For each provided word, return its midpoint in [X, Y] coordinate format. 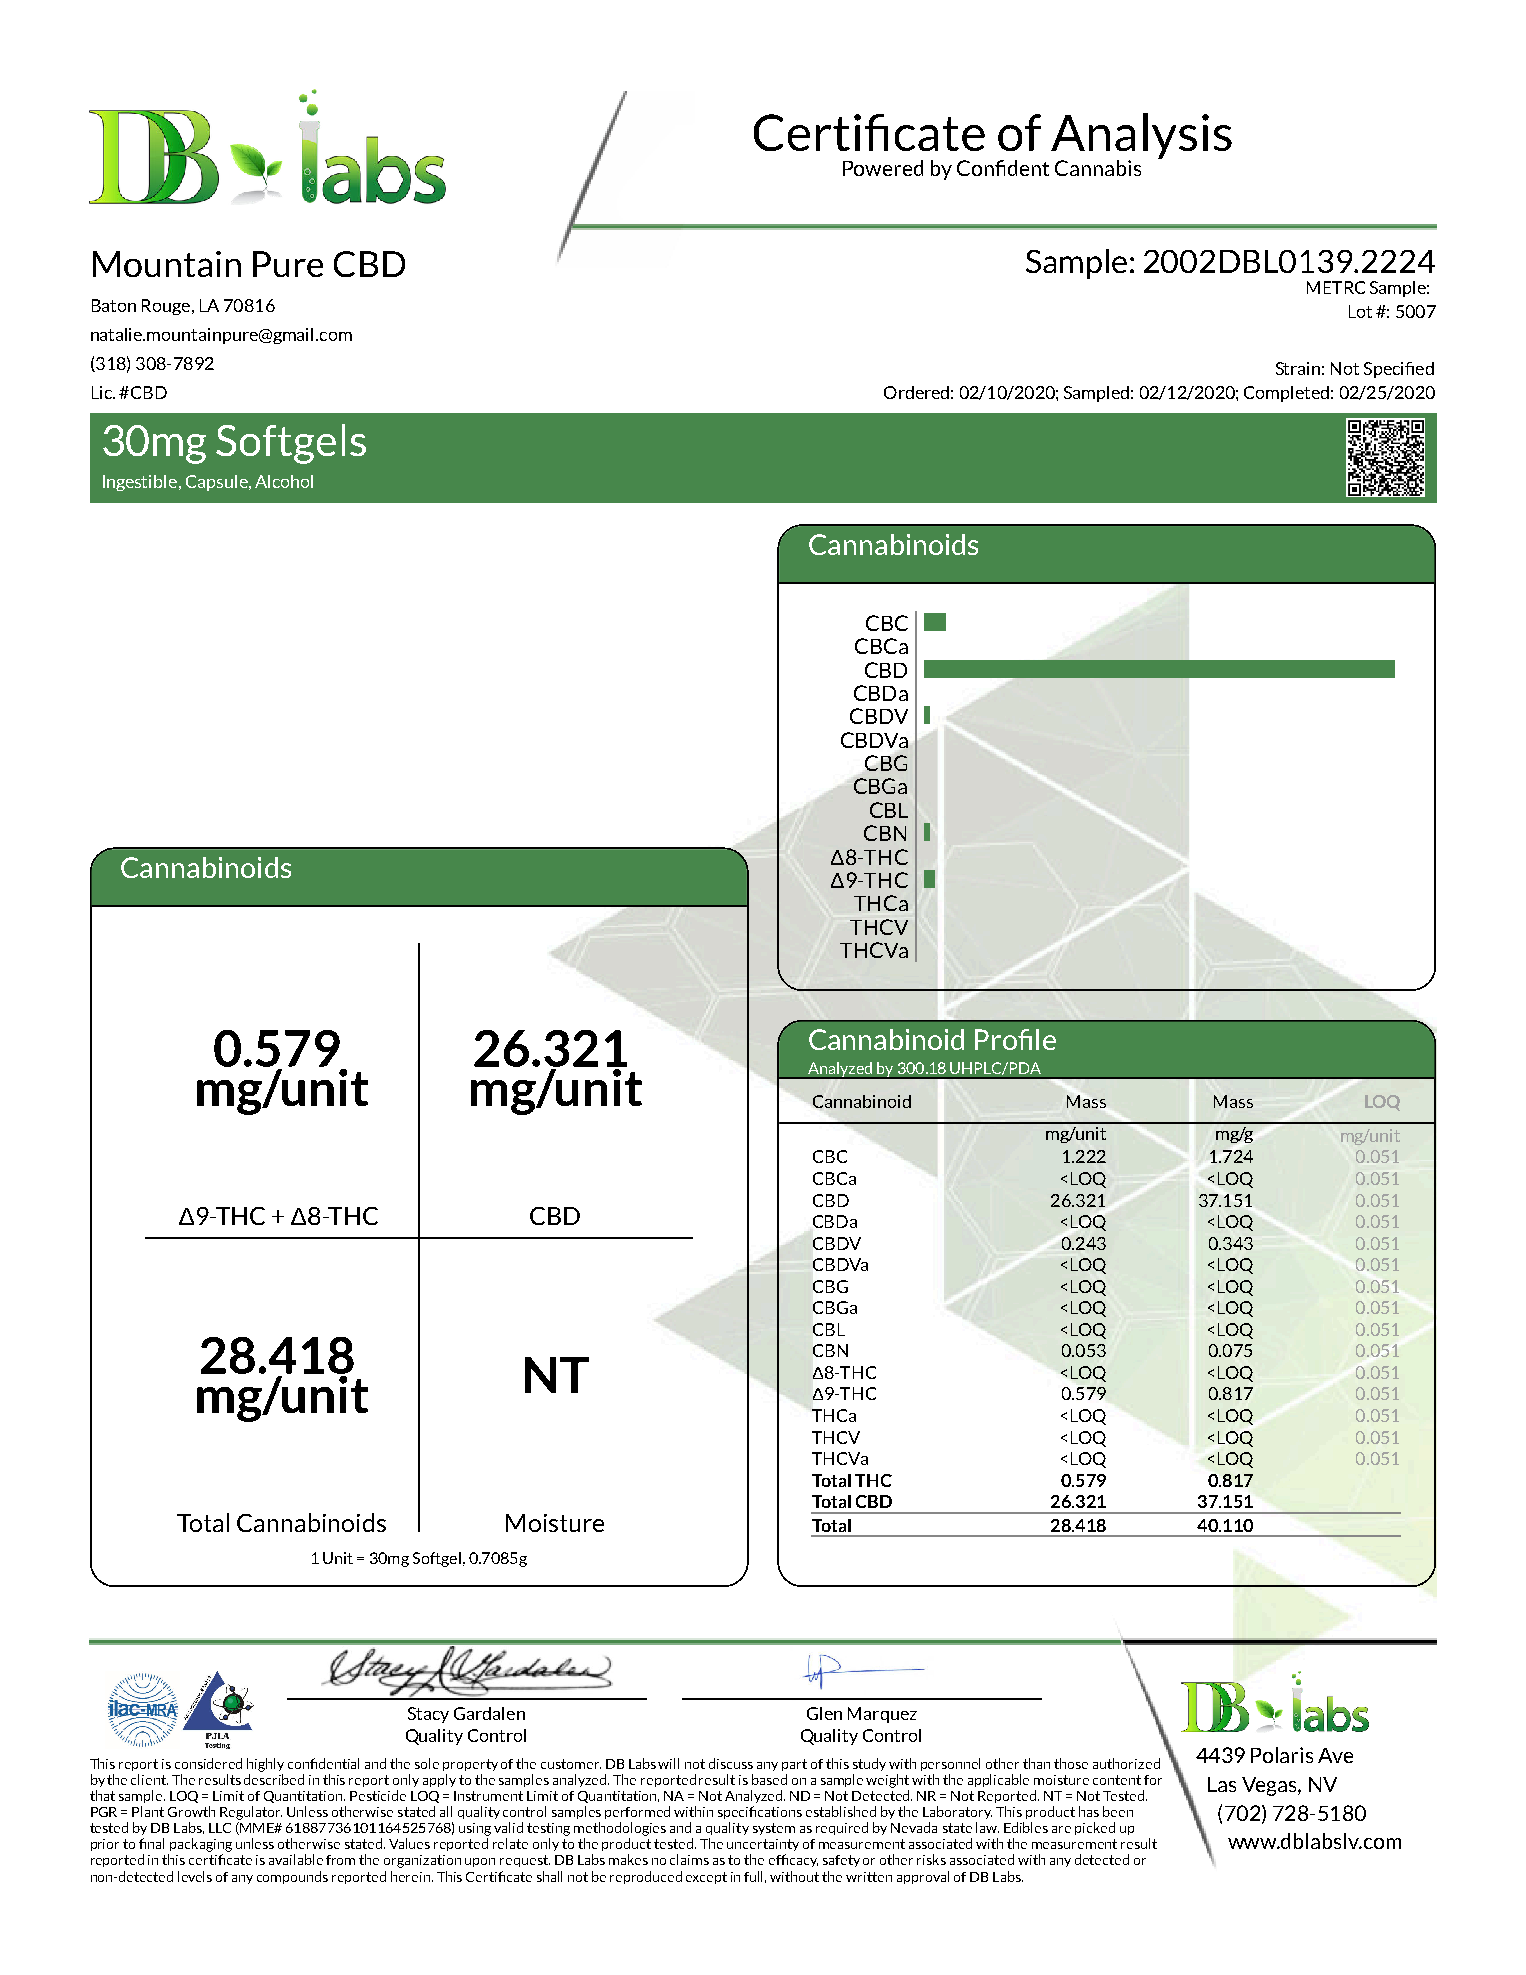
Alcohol [284, 481]
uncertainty [763, 1845]
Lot [1360, 311]
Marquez [882, 1715]
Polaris [1282, 1755]
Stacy [428, 1715]
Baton [114, 305]
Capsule [218, 483]
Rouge [166, 307]
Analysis [1141, 137]
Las [1222, 1784]
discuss [731, 1763]
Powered [883, 168]
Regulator [251, 1813]
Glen [824, 1713]
